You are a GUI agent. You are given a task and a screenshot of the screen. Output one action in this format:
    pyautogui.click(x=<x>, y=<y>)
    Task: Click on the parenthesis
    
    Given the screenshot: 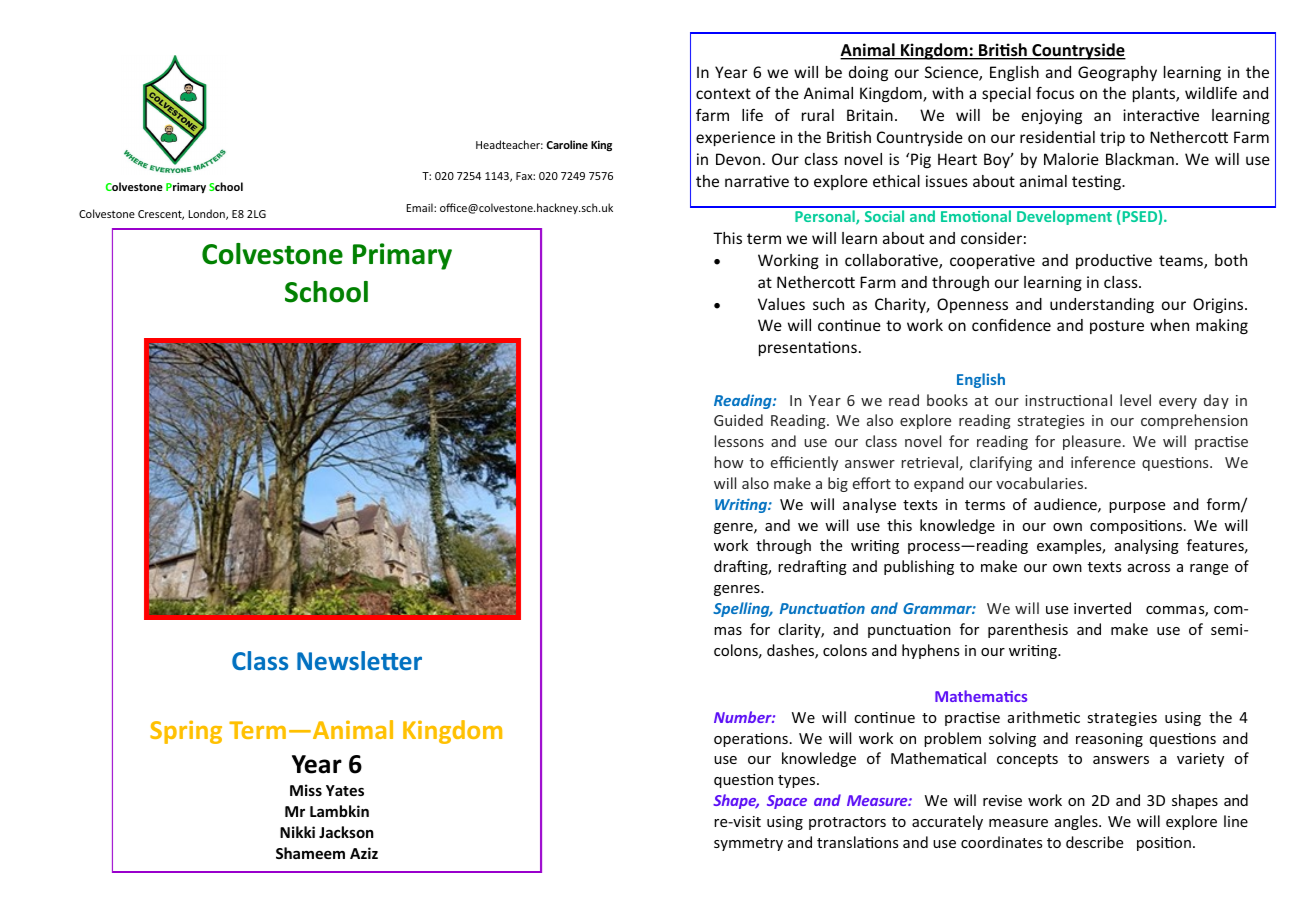 What is the action you would take?
    pyautogui.click(x=1028, y=630)
